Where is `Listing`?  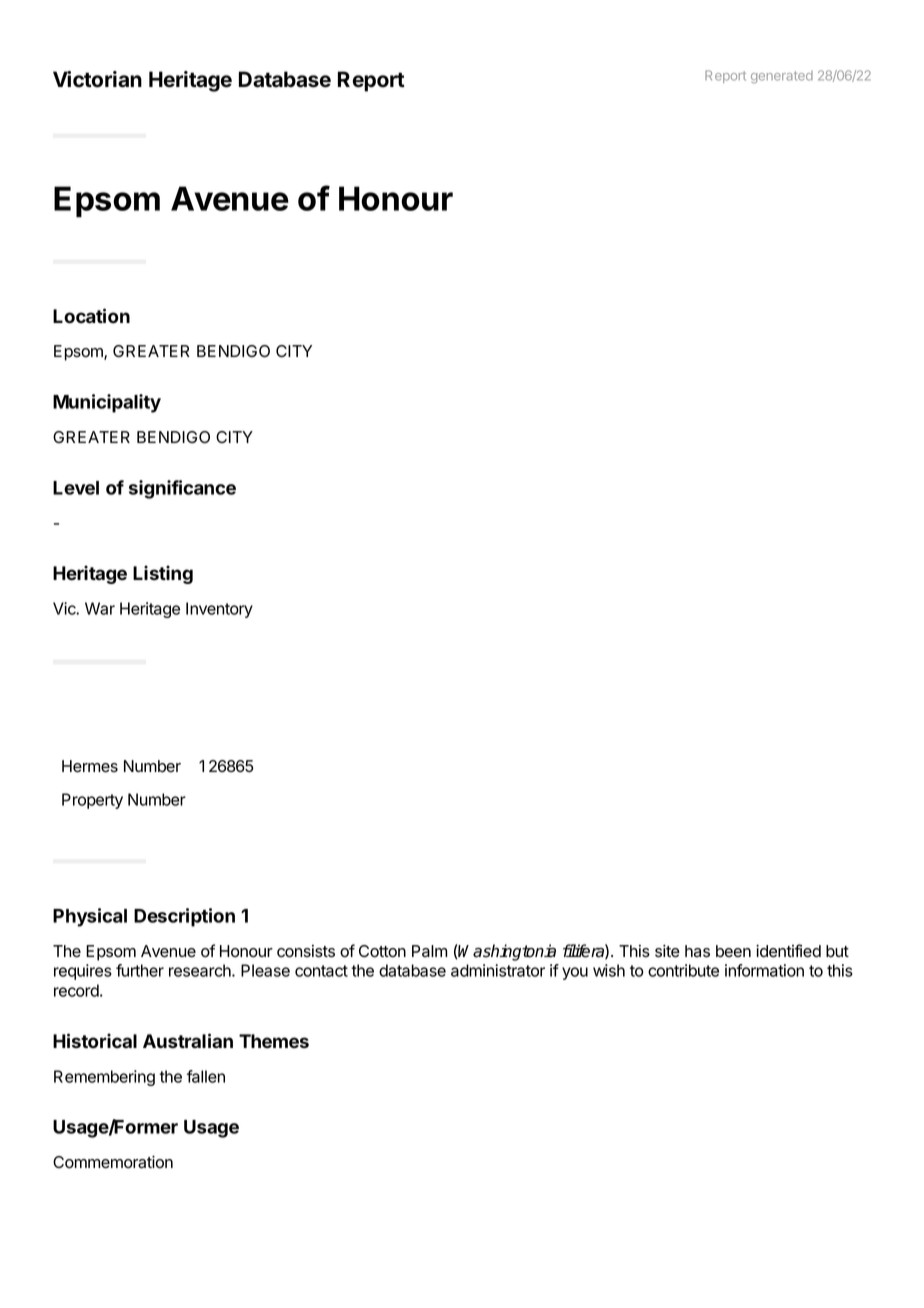 Listing is located at coordinates (163, 574).
